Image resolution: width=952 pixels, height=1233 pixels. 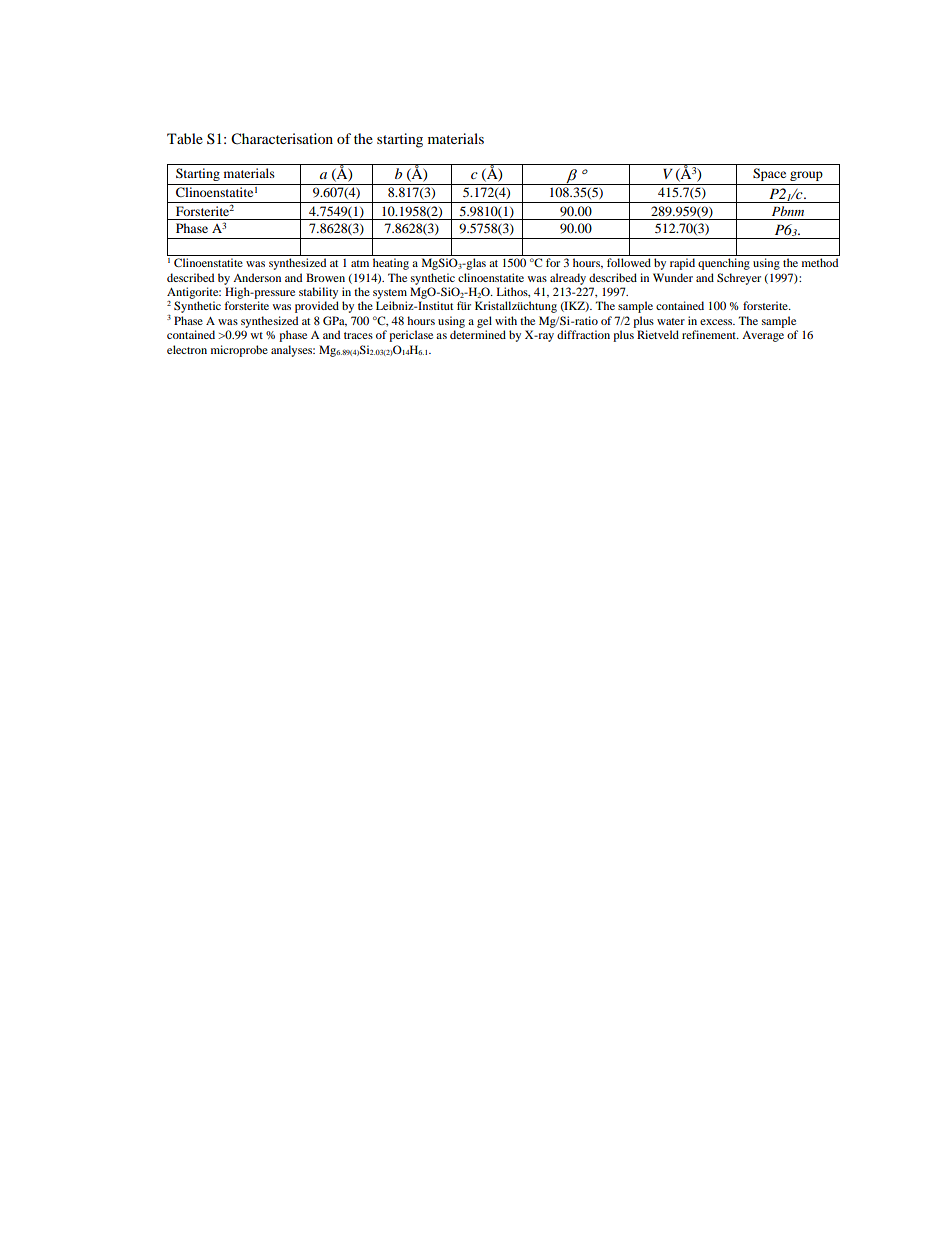 What do you see at coordinates (806, 176) in the screenshot?
I see `group` at bounding box center [806, 176].
